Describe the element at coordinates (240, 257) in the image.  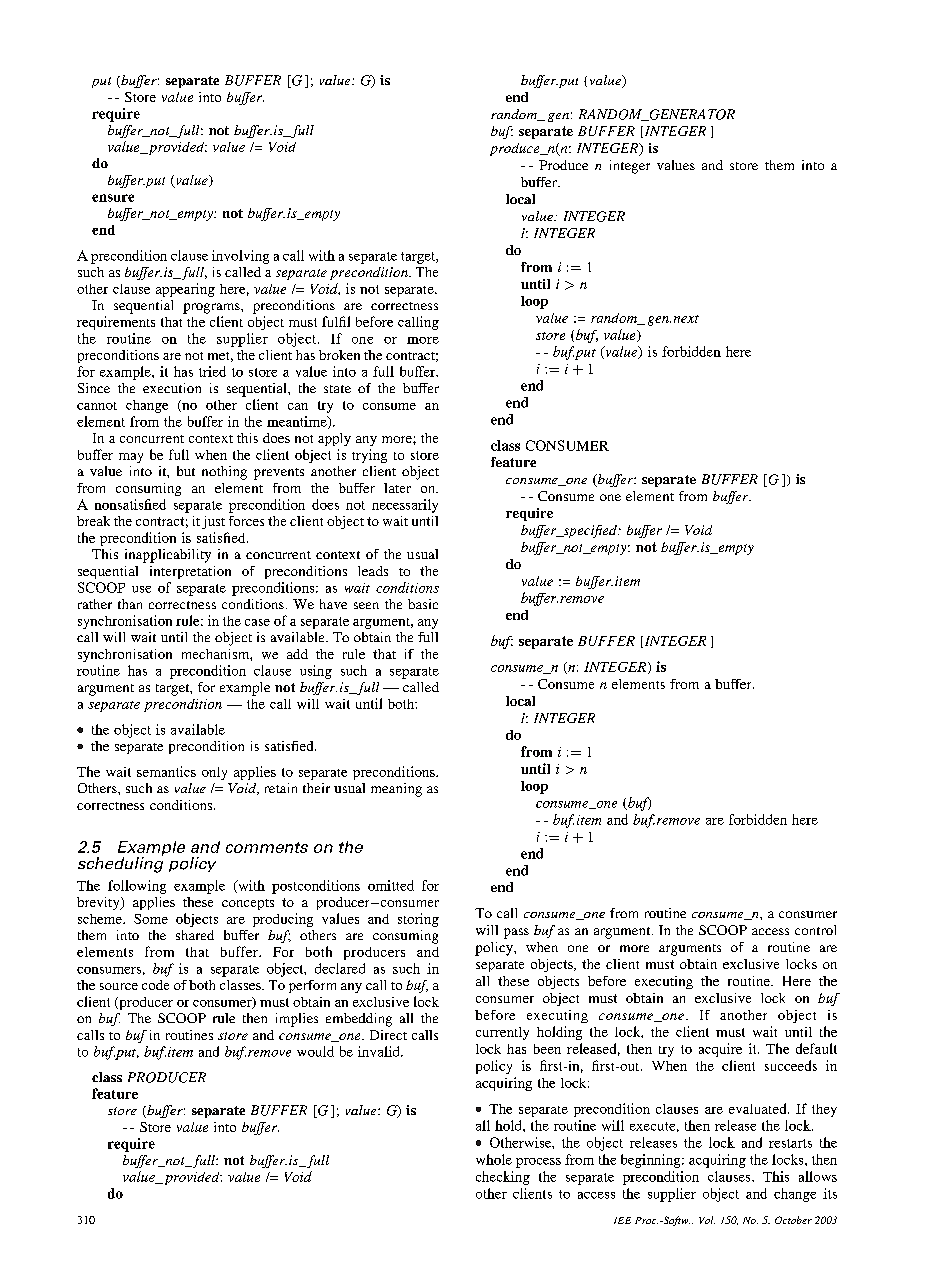
I see `involving` at that location.
